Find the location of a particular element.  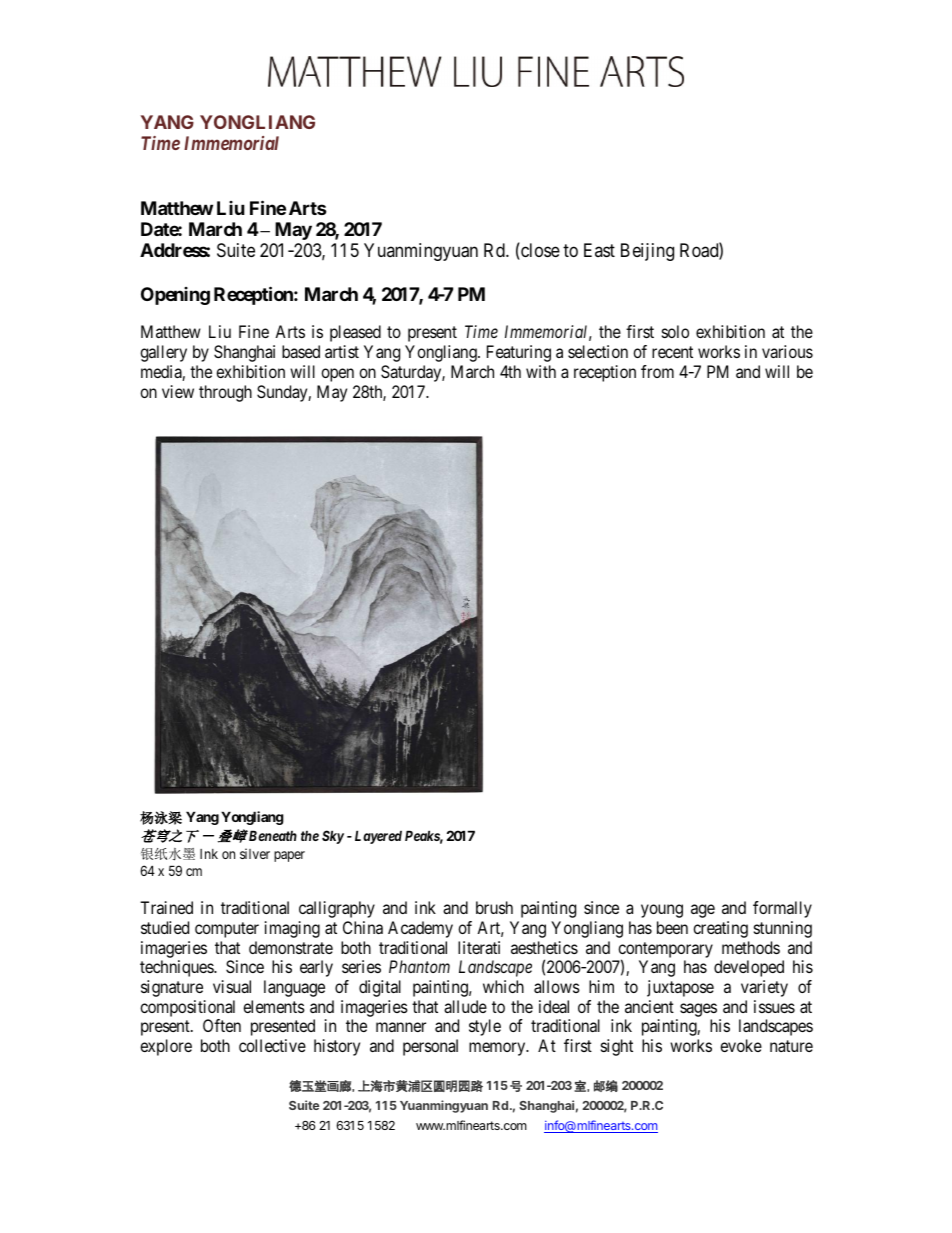

through is located at coordinates (225, 393).
